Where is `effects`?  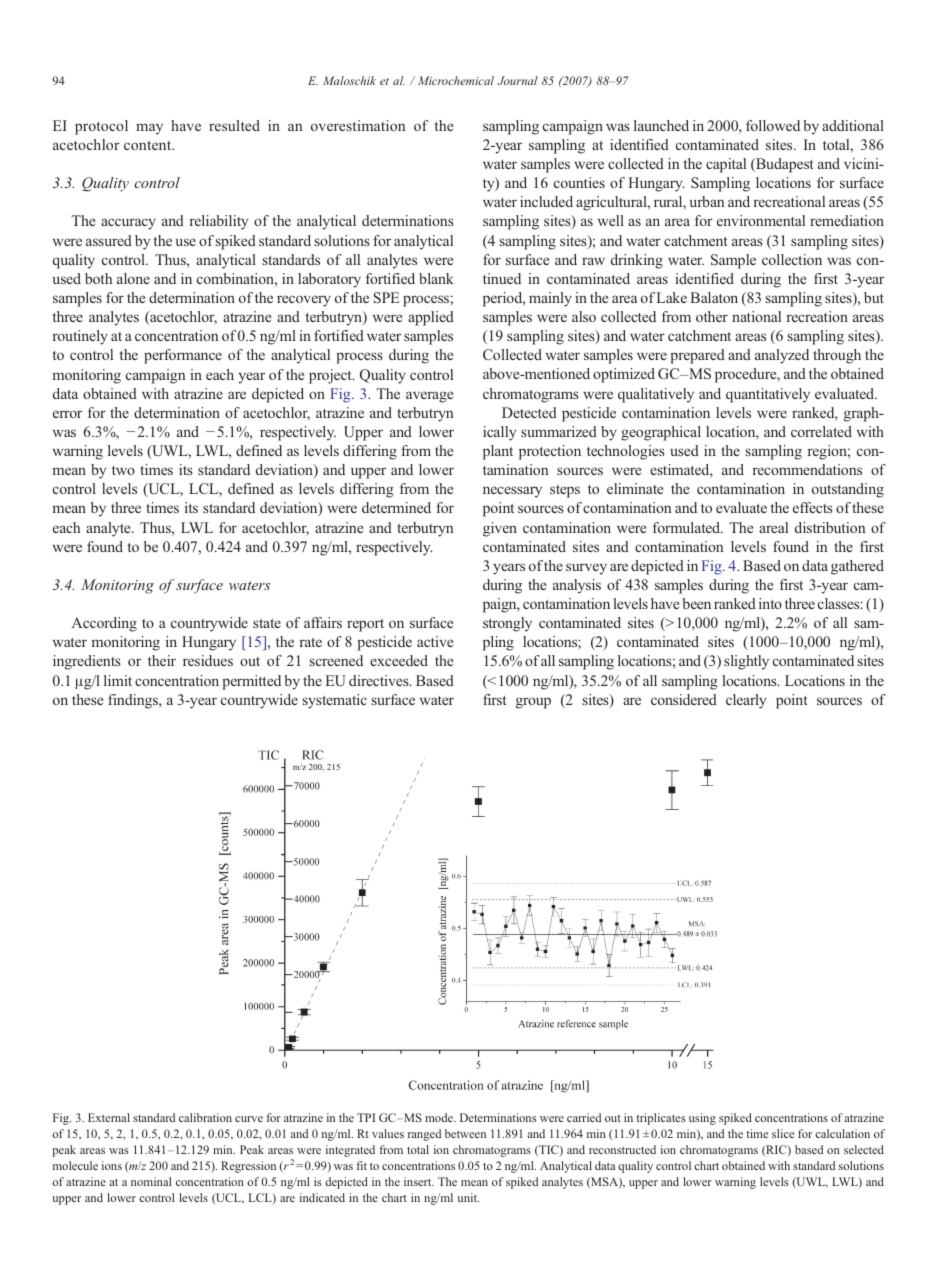
effects is located at coordinates (813, 507).
